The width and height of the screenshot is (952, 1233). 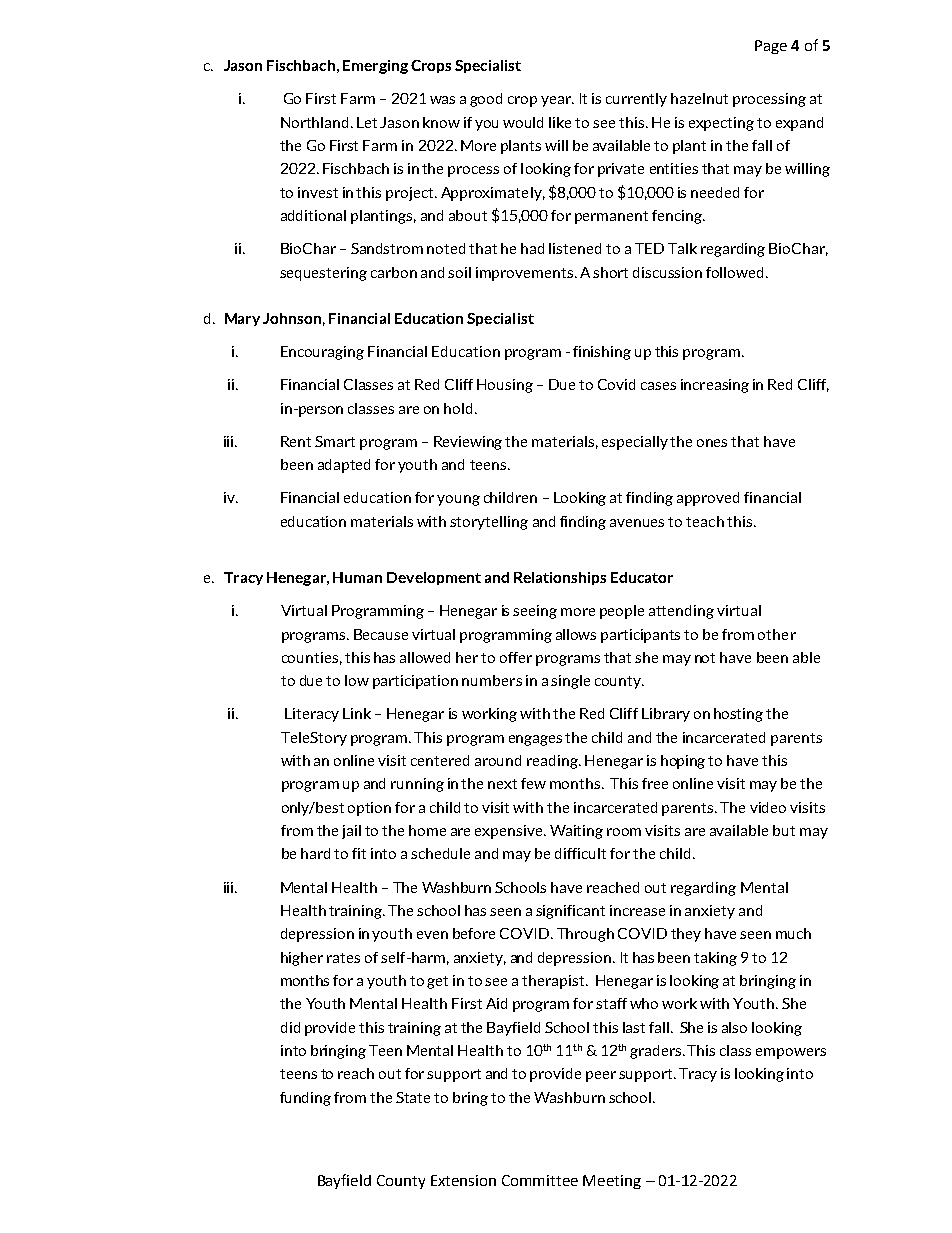 What do you see at coordinates (777, 634) in the screenshot?
I see `other` at bounding box center [777, 634].
